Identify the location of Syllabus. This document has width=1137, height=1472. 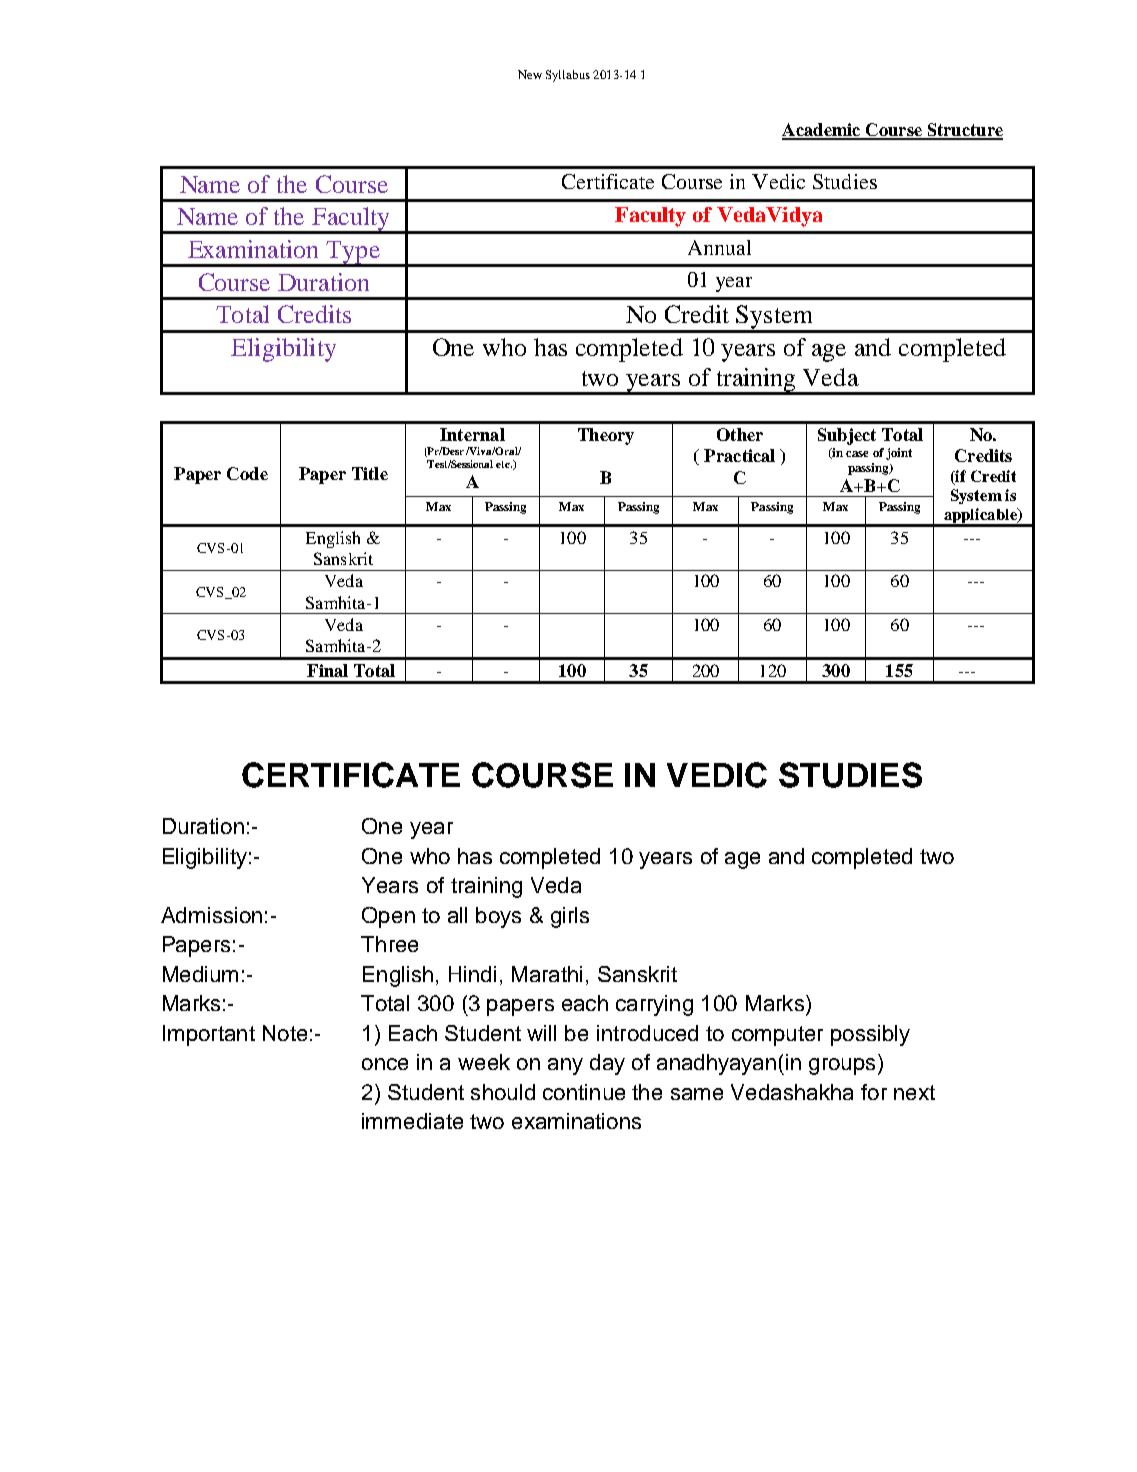
(568, 76).
